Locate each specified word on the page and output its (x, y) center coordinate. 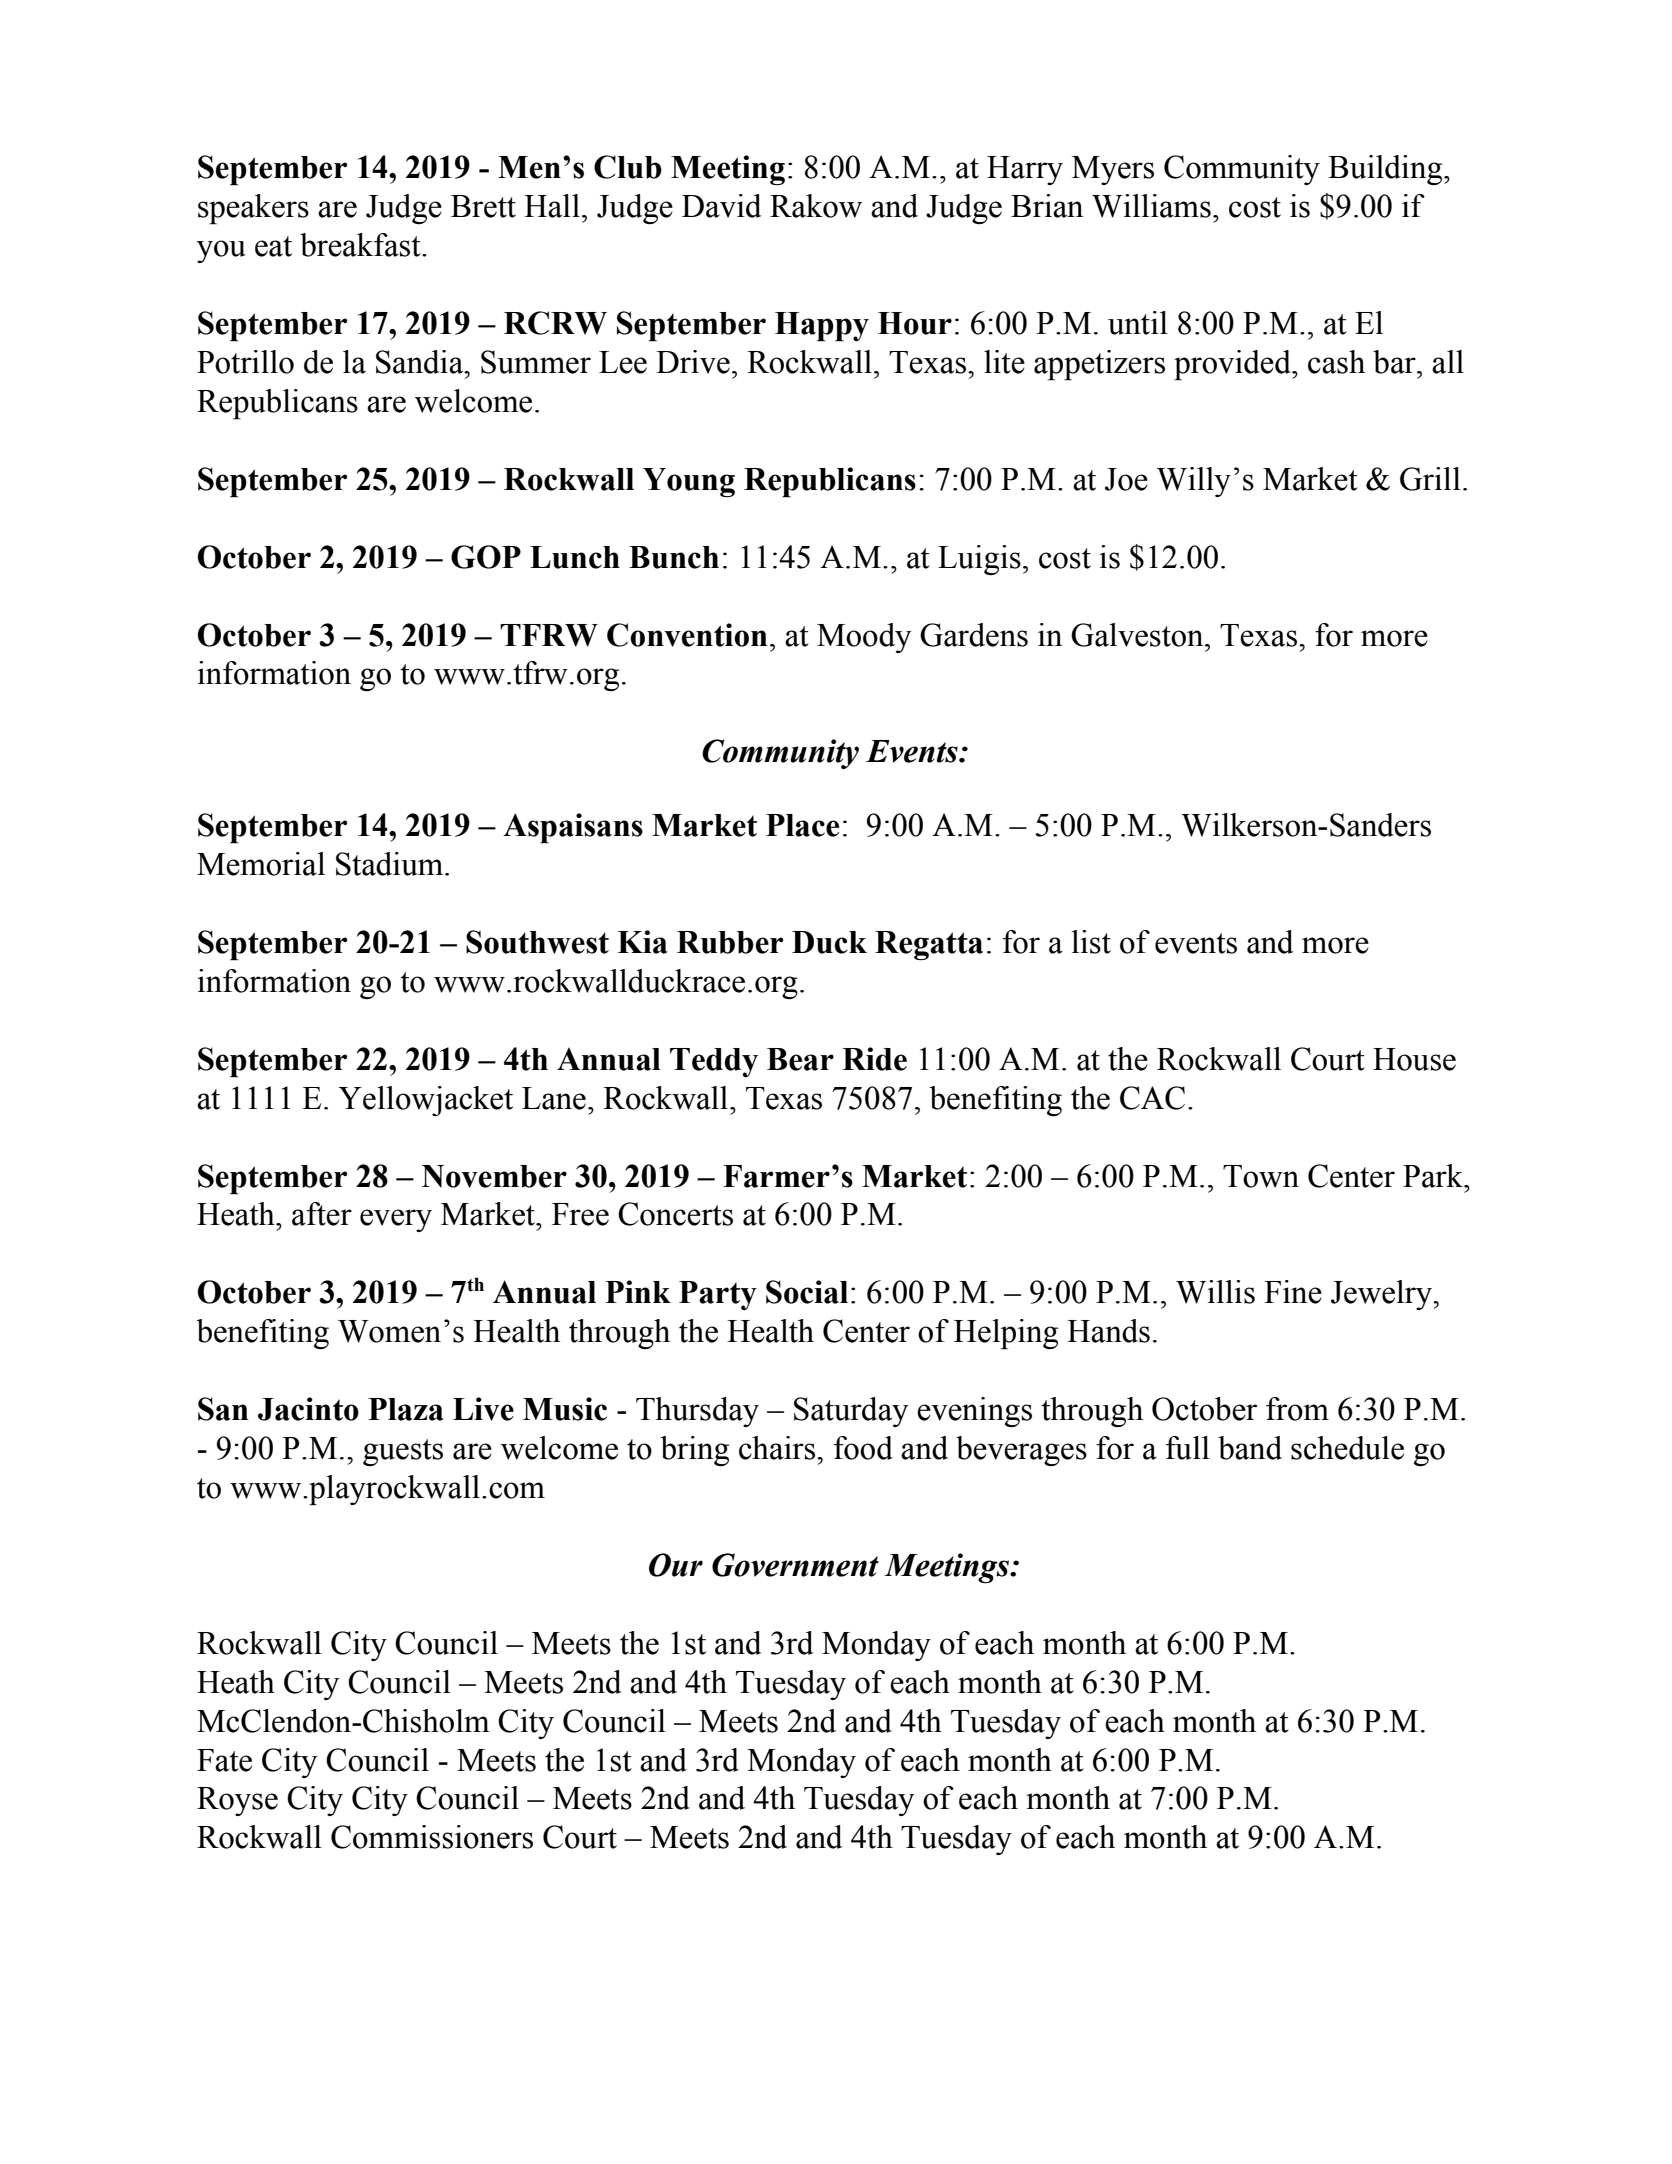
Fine (1293, 1292)
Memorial (261, 864)
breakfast (361, 245)
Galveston (1138, 635)
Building (1386, 170)
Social (807, 1292)
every (396, 1220)
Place (802, 825)
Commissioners (432, 1837)
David (722, 206)
